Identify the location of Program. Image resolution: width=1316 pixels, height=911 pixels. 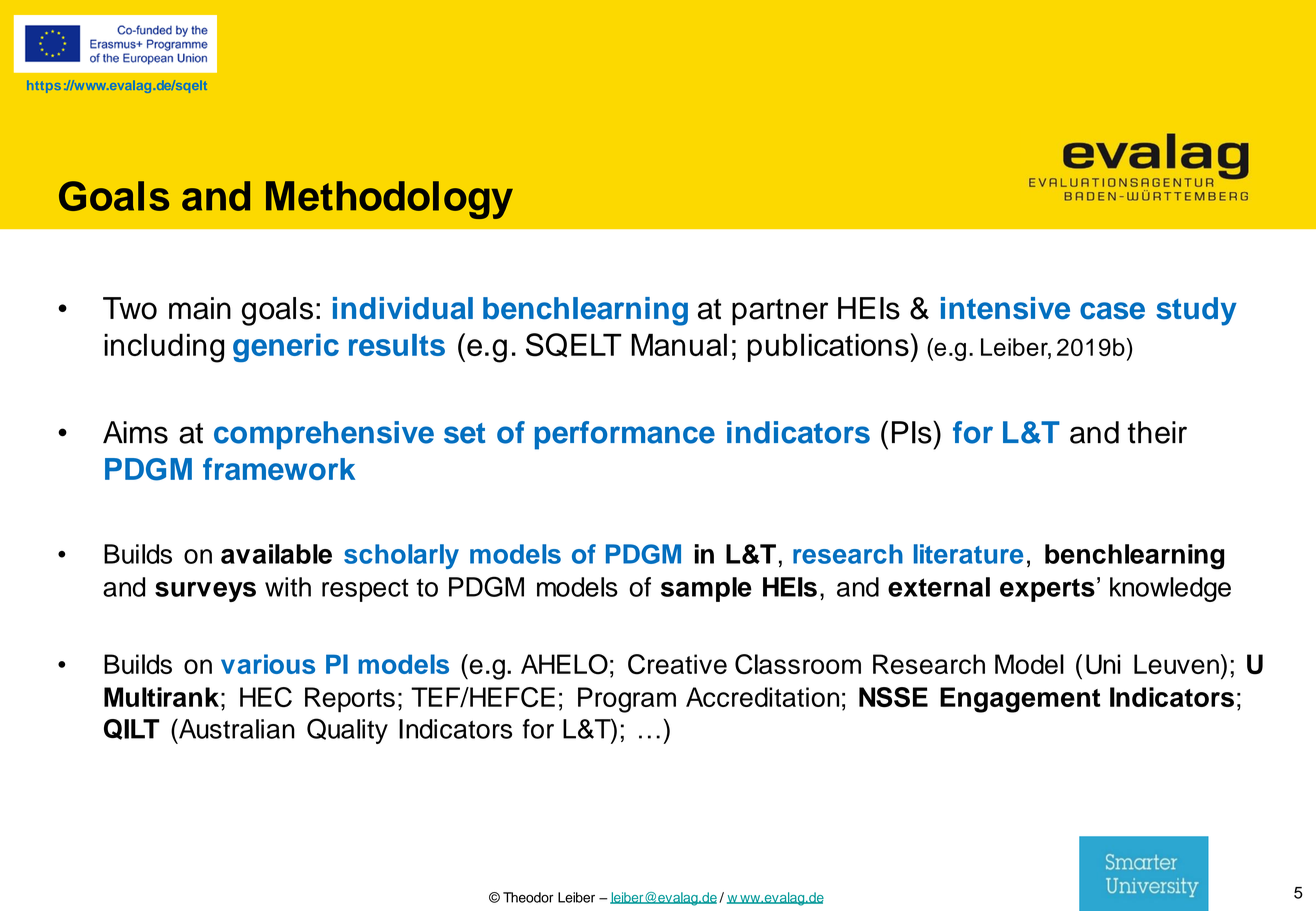
(627, 700).
